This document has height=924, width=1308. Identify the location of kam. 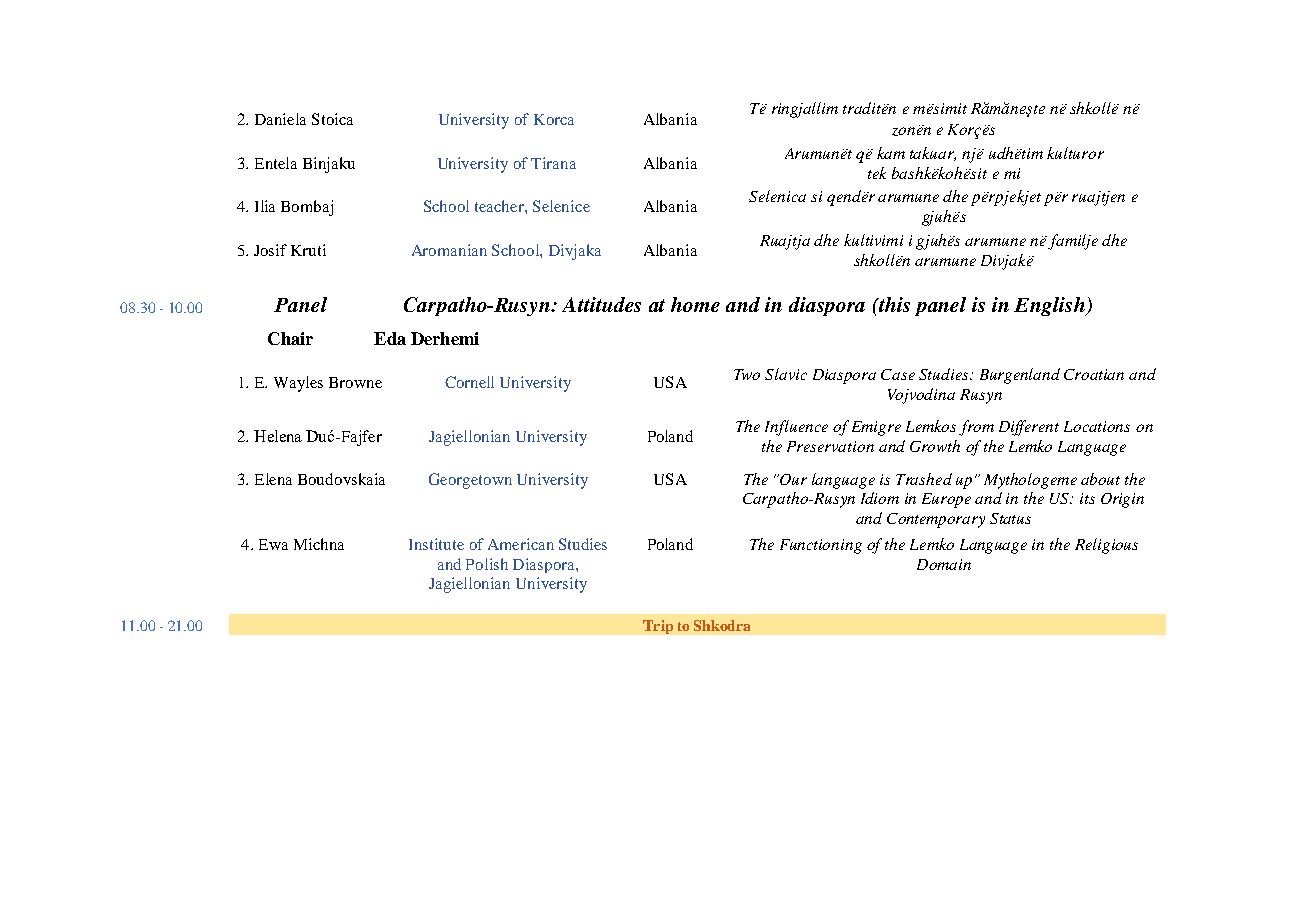
(891, 153).
